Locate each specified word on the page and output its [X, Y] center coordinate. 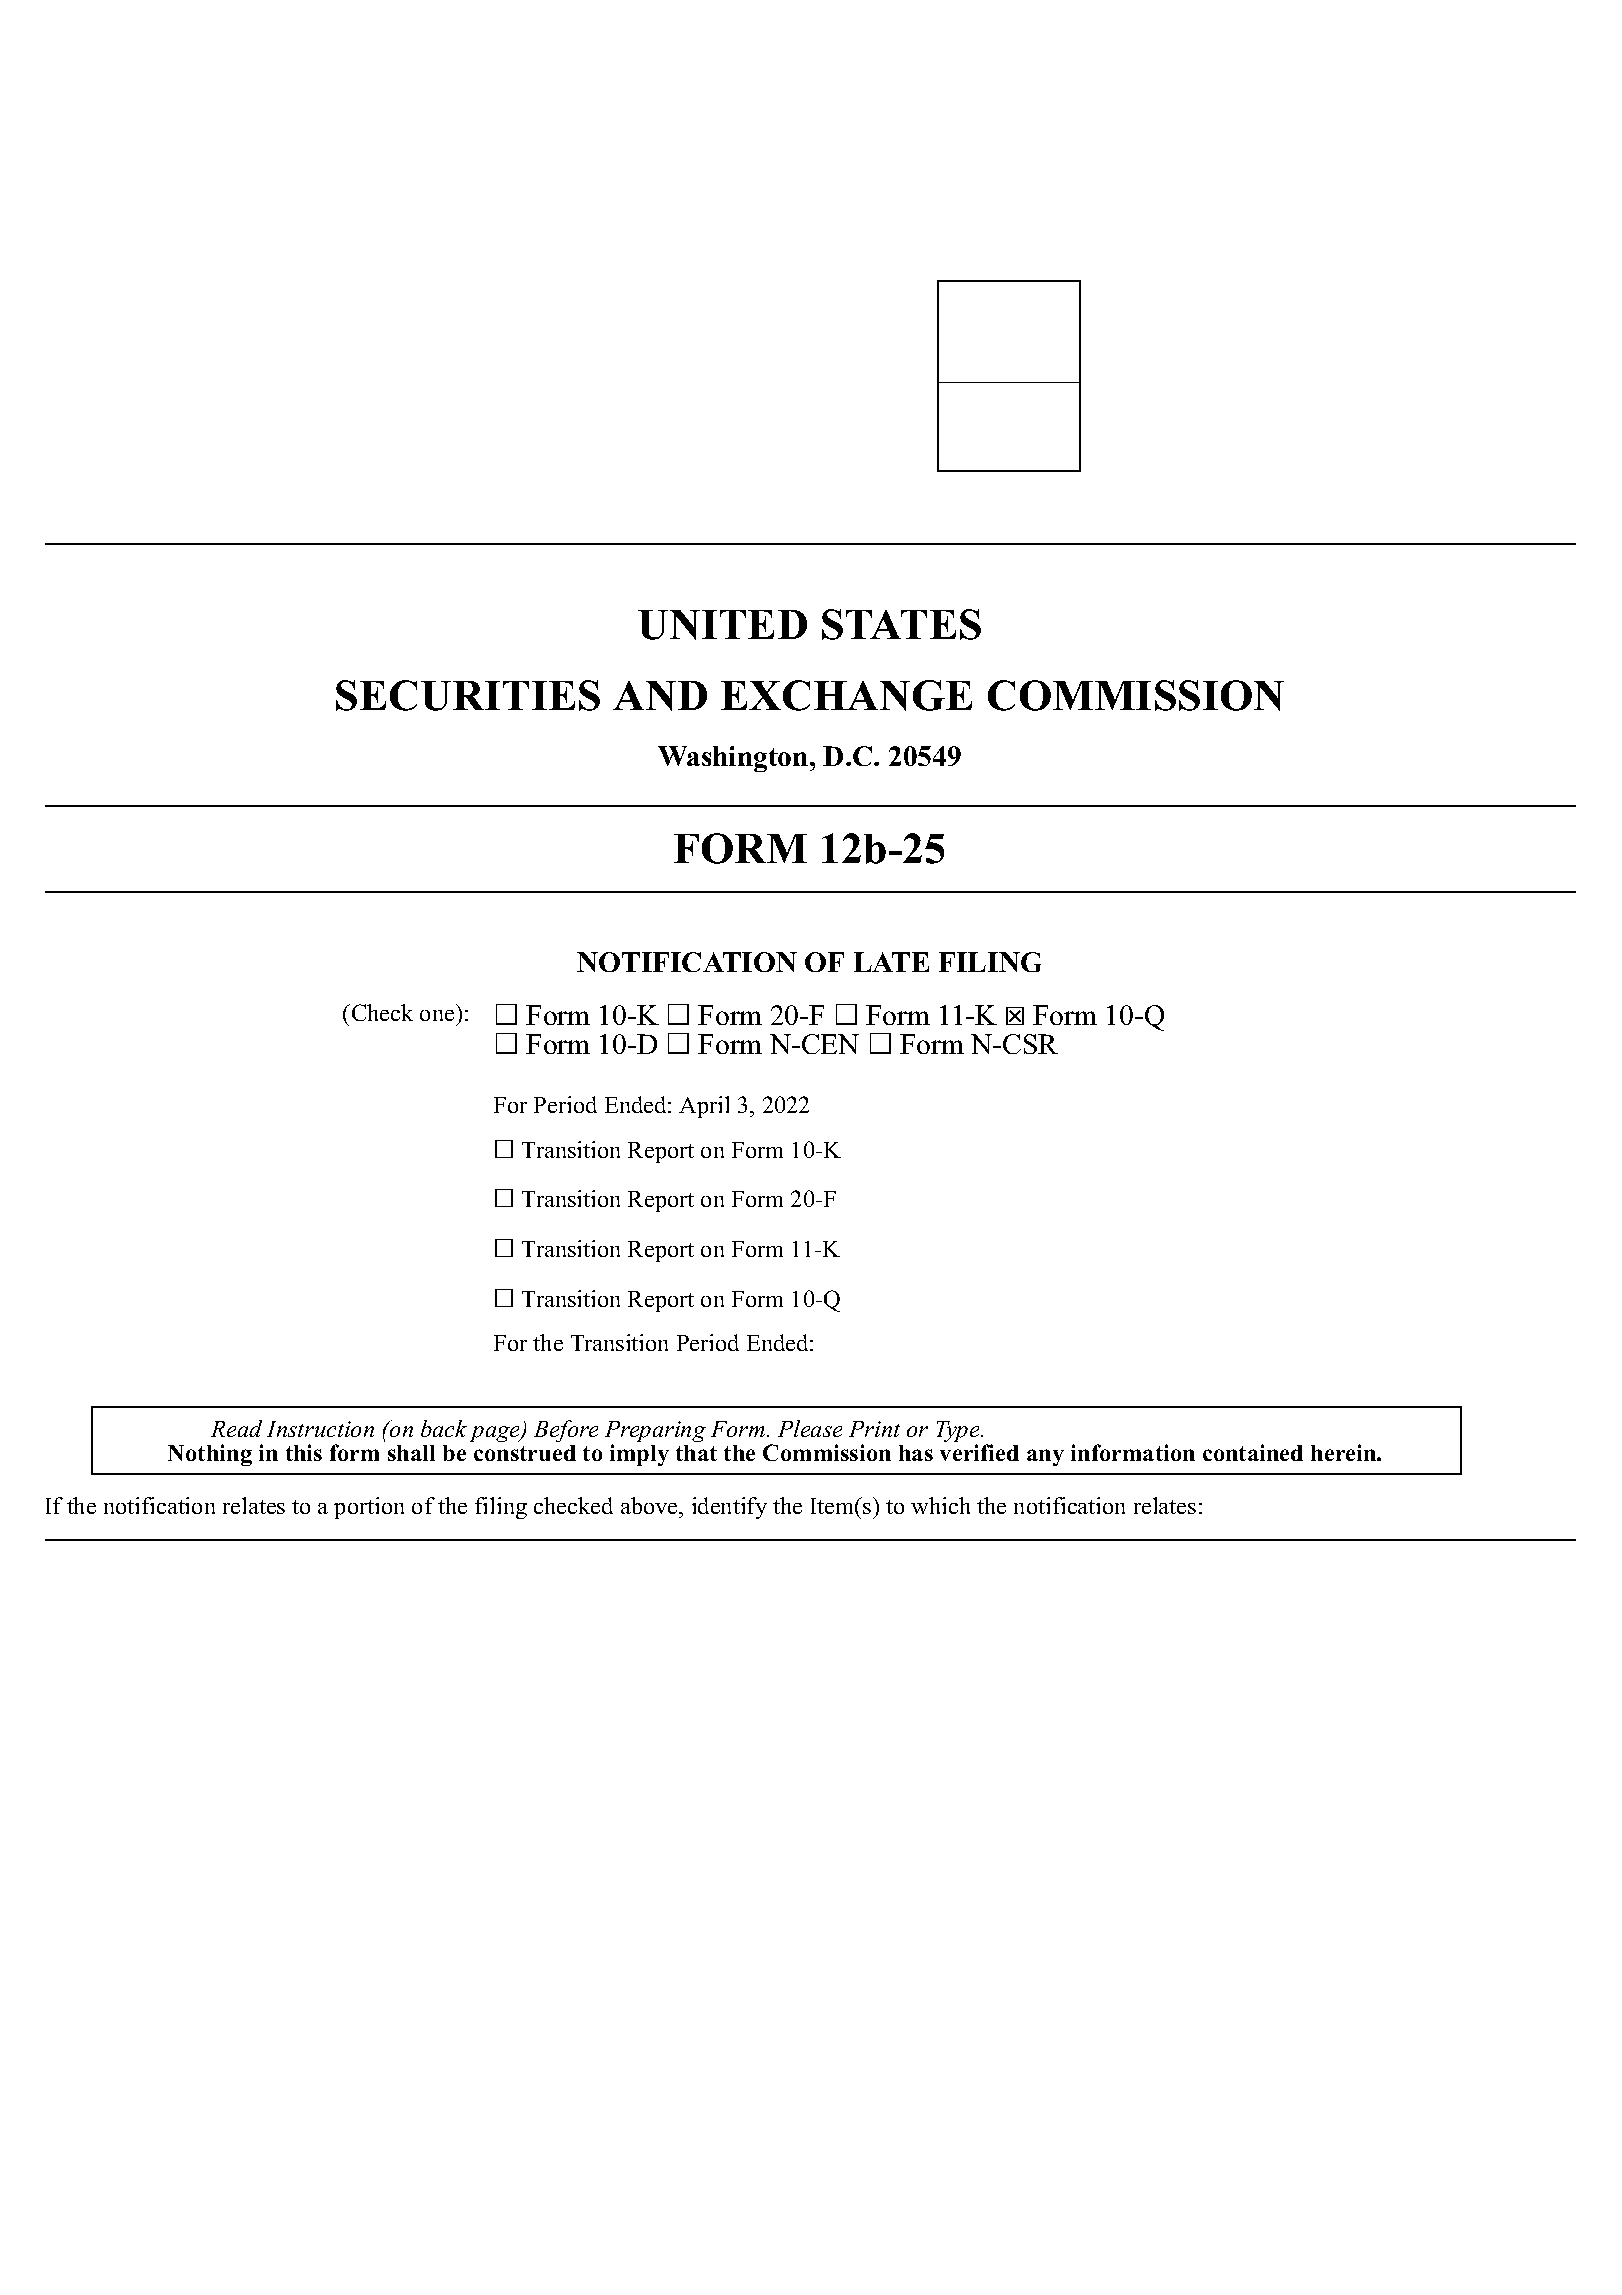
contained [1253, 1452]
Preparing [655, 1433]
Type [959, 1433]
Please [810, 1428]
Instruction [320, 1429]
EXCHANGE [846, 695]
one [437, 1015]
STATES [901, 624]
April [704, 1107]
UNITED [722, 625]
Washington [734, 759]
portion [369, 1508]
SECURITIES [468, 695]
